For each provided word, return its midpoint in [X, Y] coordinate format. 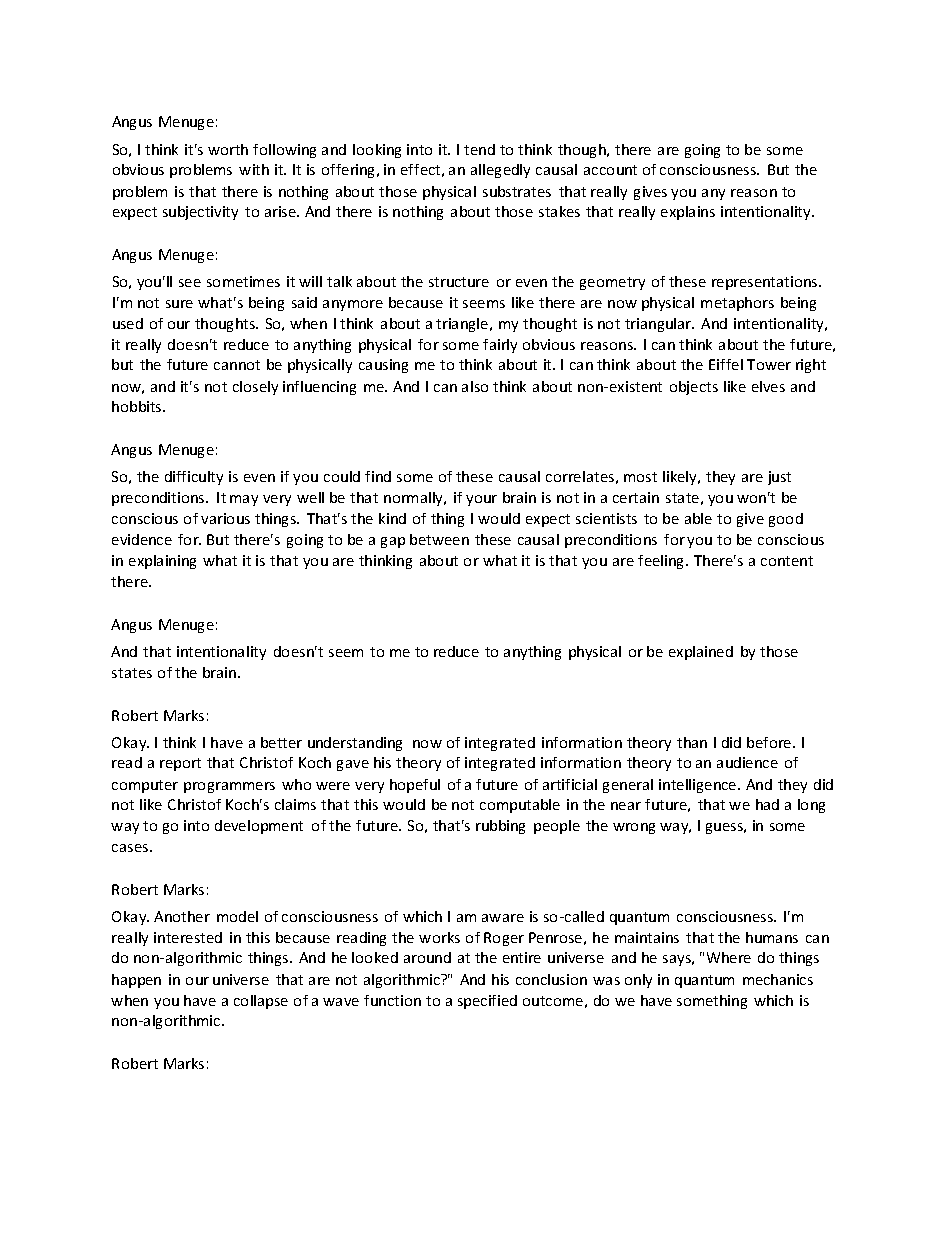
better [281, 742]
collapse [261, 1002]
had [767, 804]
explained [701, 653]
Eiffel [726, 364]
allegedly [500, 171]
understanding [355, 744]
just [779, 478]
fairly [500, 346]
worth [228, 149]
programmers [229, 787]
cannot [237, 365]
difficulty [194, 478]
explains [688, 213]
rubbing [500, 827]
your [481, 500]
